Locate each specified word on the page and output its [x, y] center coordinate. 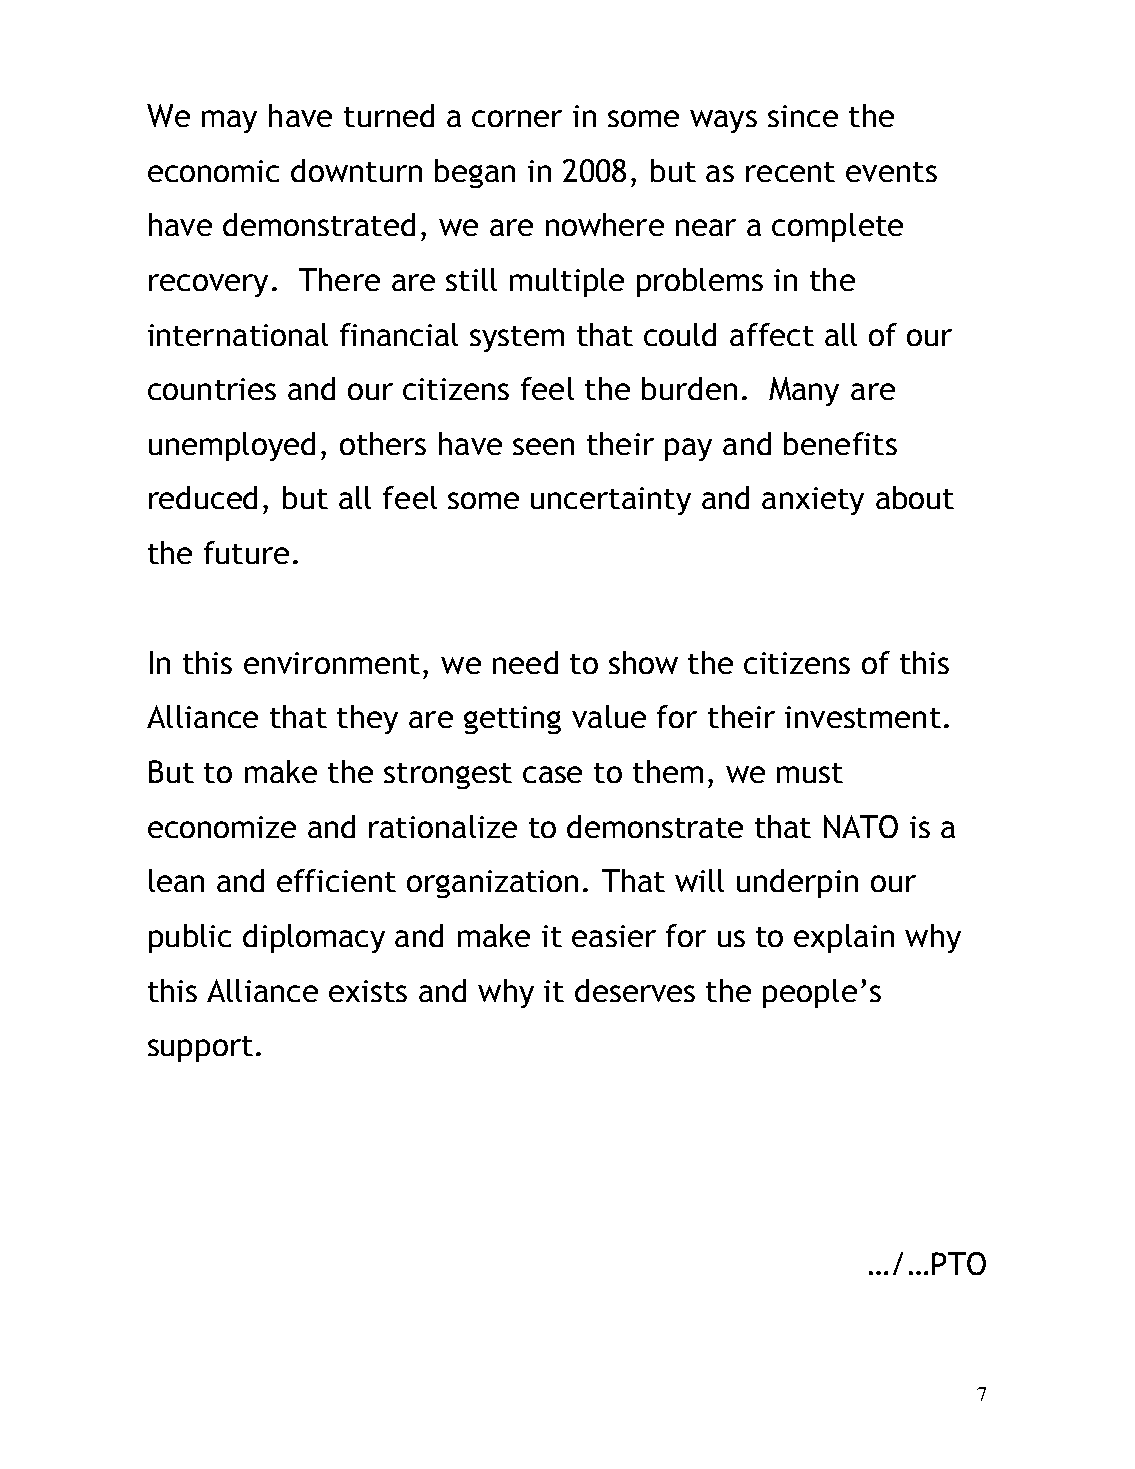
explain [844, 938]
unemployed [232, 446]
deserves [635, 990]
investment [863, 717]
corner [517, 118]
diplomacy [314, 938]
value [609, 716]
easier [614, 936]
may [229, 121]
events [891, 172]
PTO [959, 1263]
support [200, 1049]
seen [543, 446]
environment [332, 663]
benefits [840, 443]
